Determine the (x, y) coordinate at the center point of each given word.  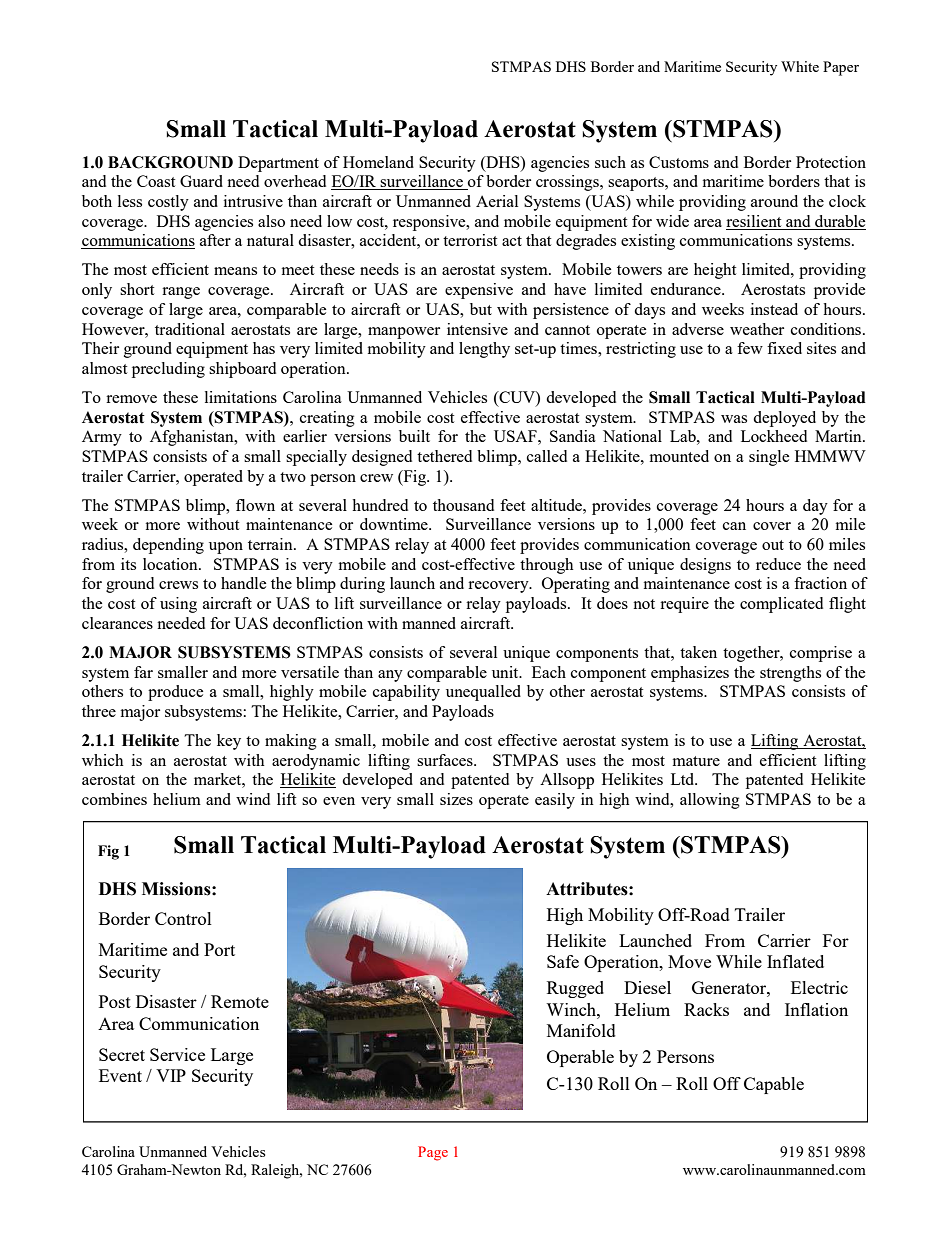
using (178, 605)
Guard (201, 181)
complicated (781, 605)
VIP (171, 1075)
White (800, 66)
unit (506, 672)
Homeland (378, 162)
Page (433, 1153)
